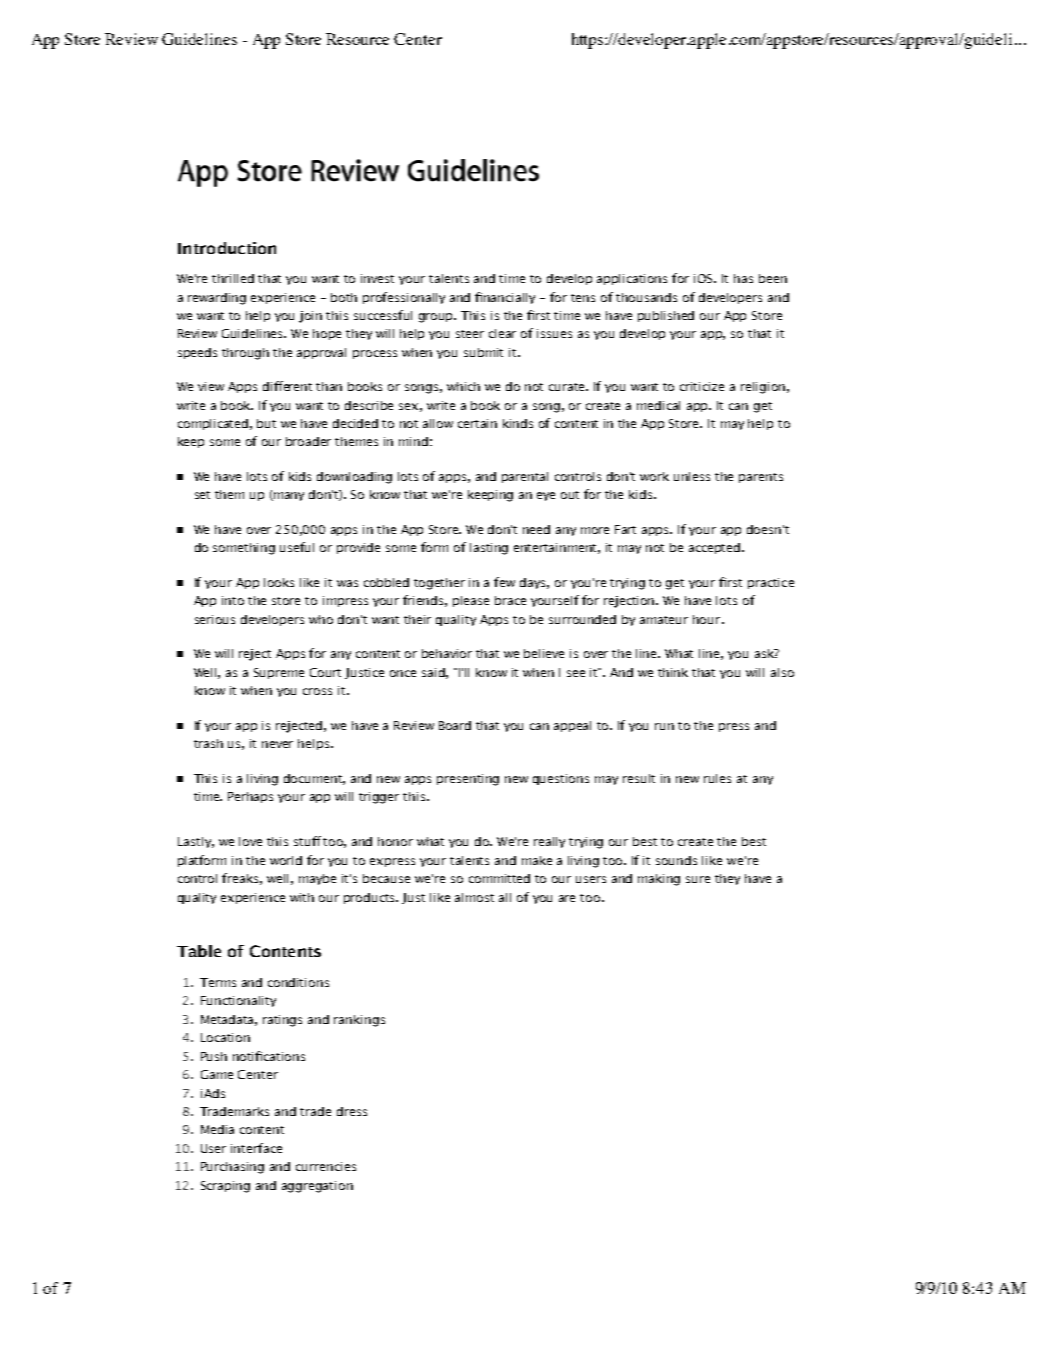  I want to click on sure, so click(698, 879).
